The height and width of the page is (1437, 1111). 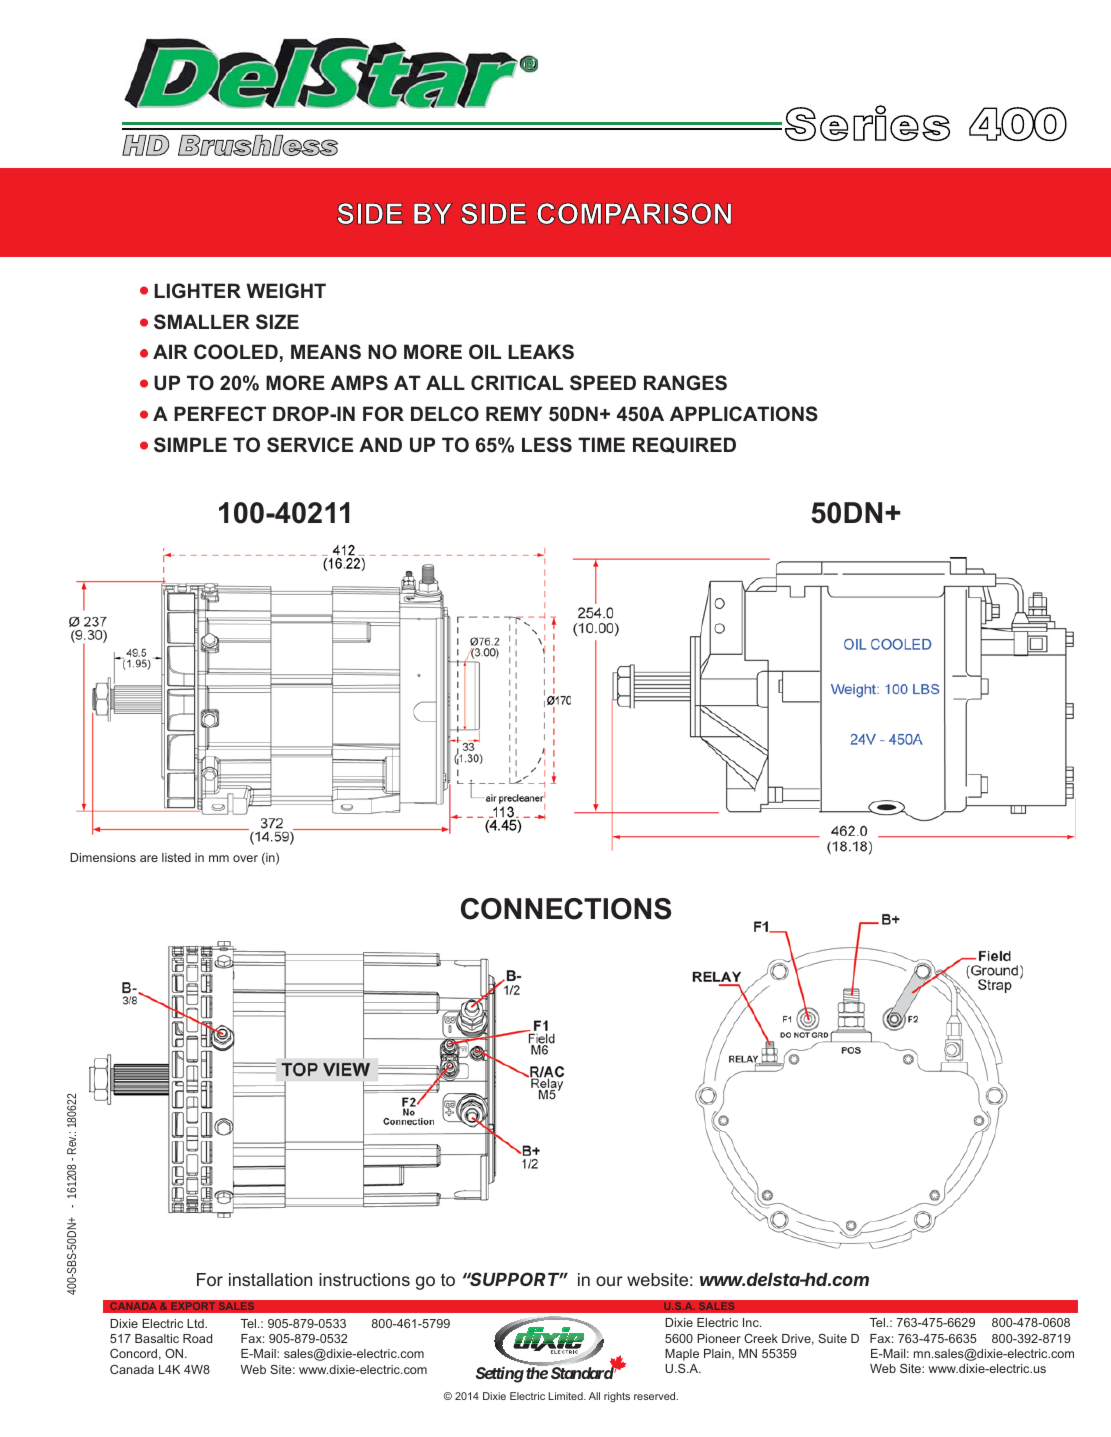 I want to click on instructions, so click(x=364, y=1279).
